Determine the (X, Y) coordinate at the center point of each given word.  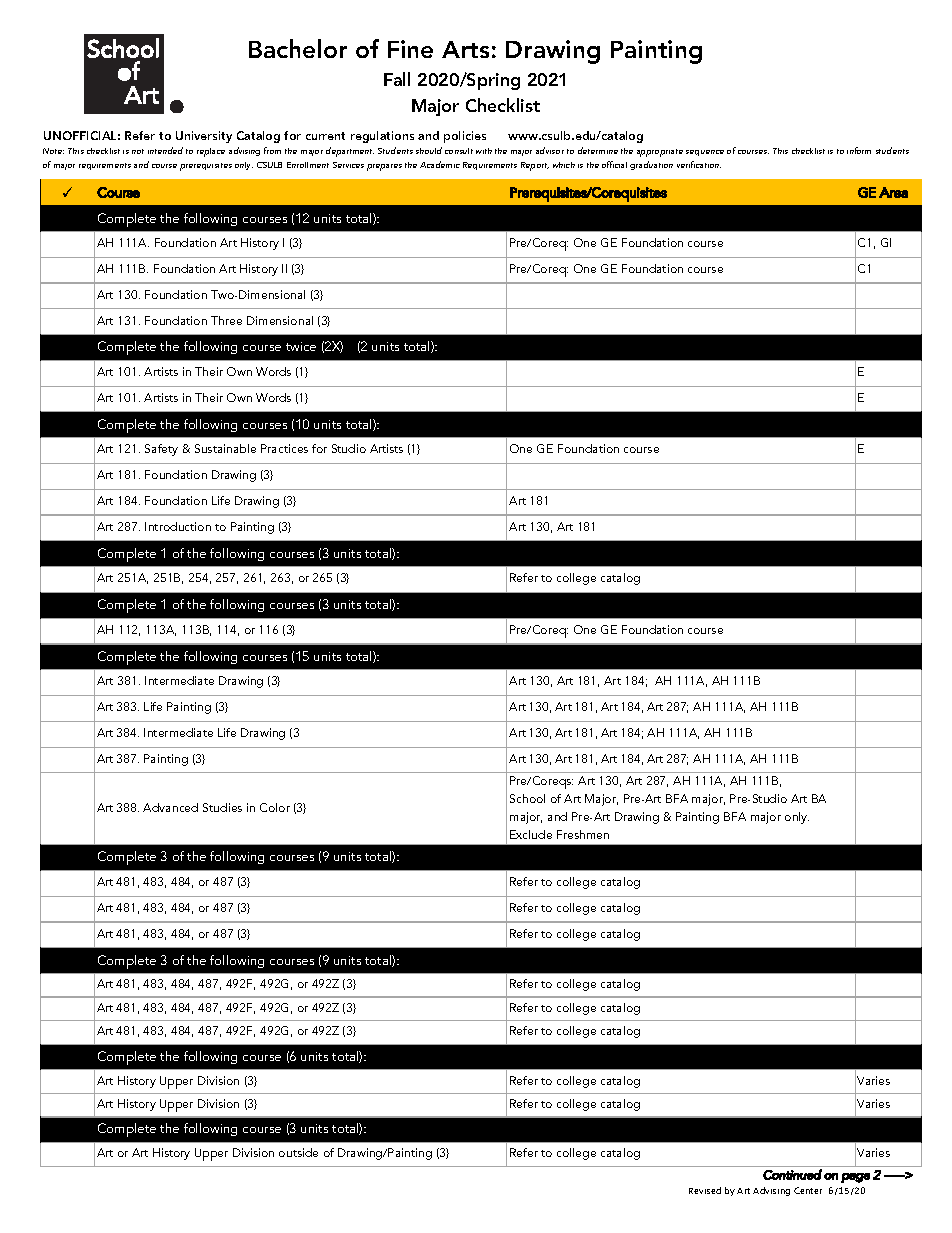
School (527, 798)
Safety (161, 450)
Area (893, 192)
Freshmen (583, 834)
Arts (465, 49)
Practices (284, 448)
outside (298, 1152)
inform (859, 150)
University (204, 137)
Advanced (170, 807)
